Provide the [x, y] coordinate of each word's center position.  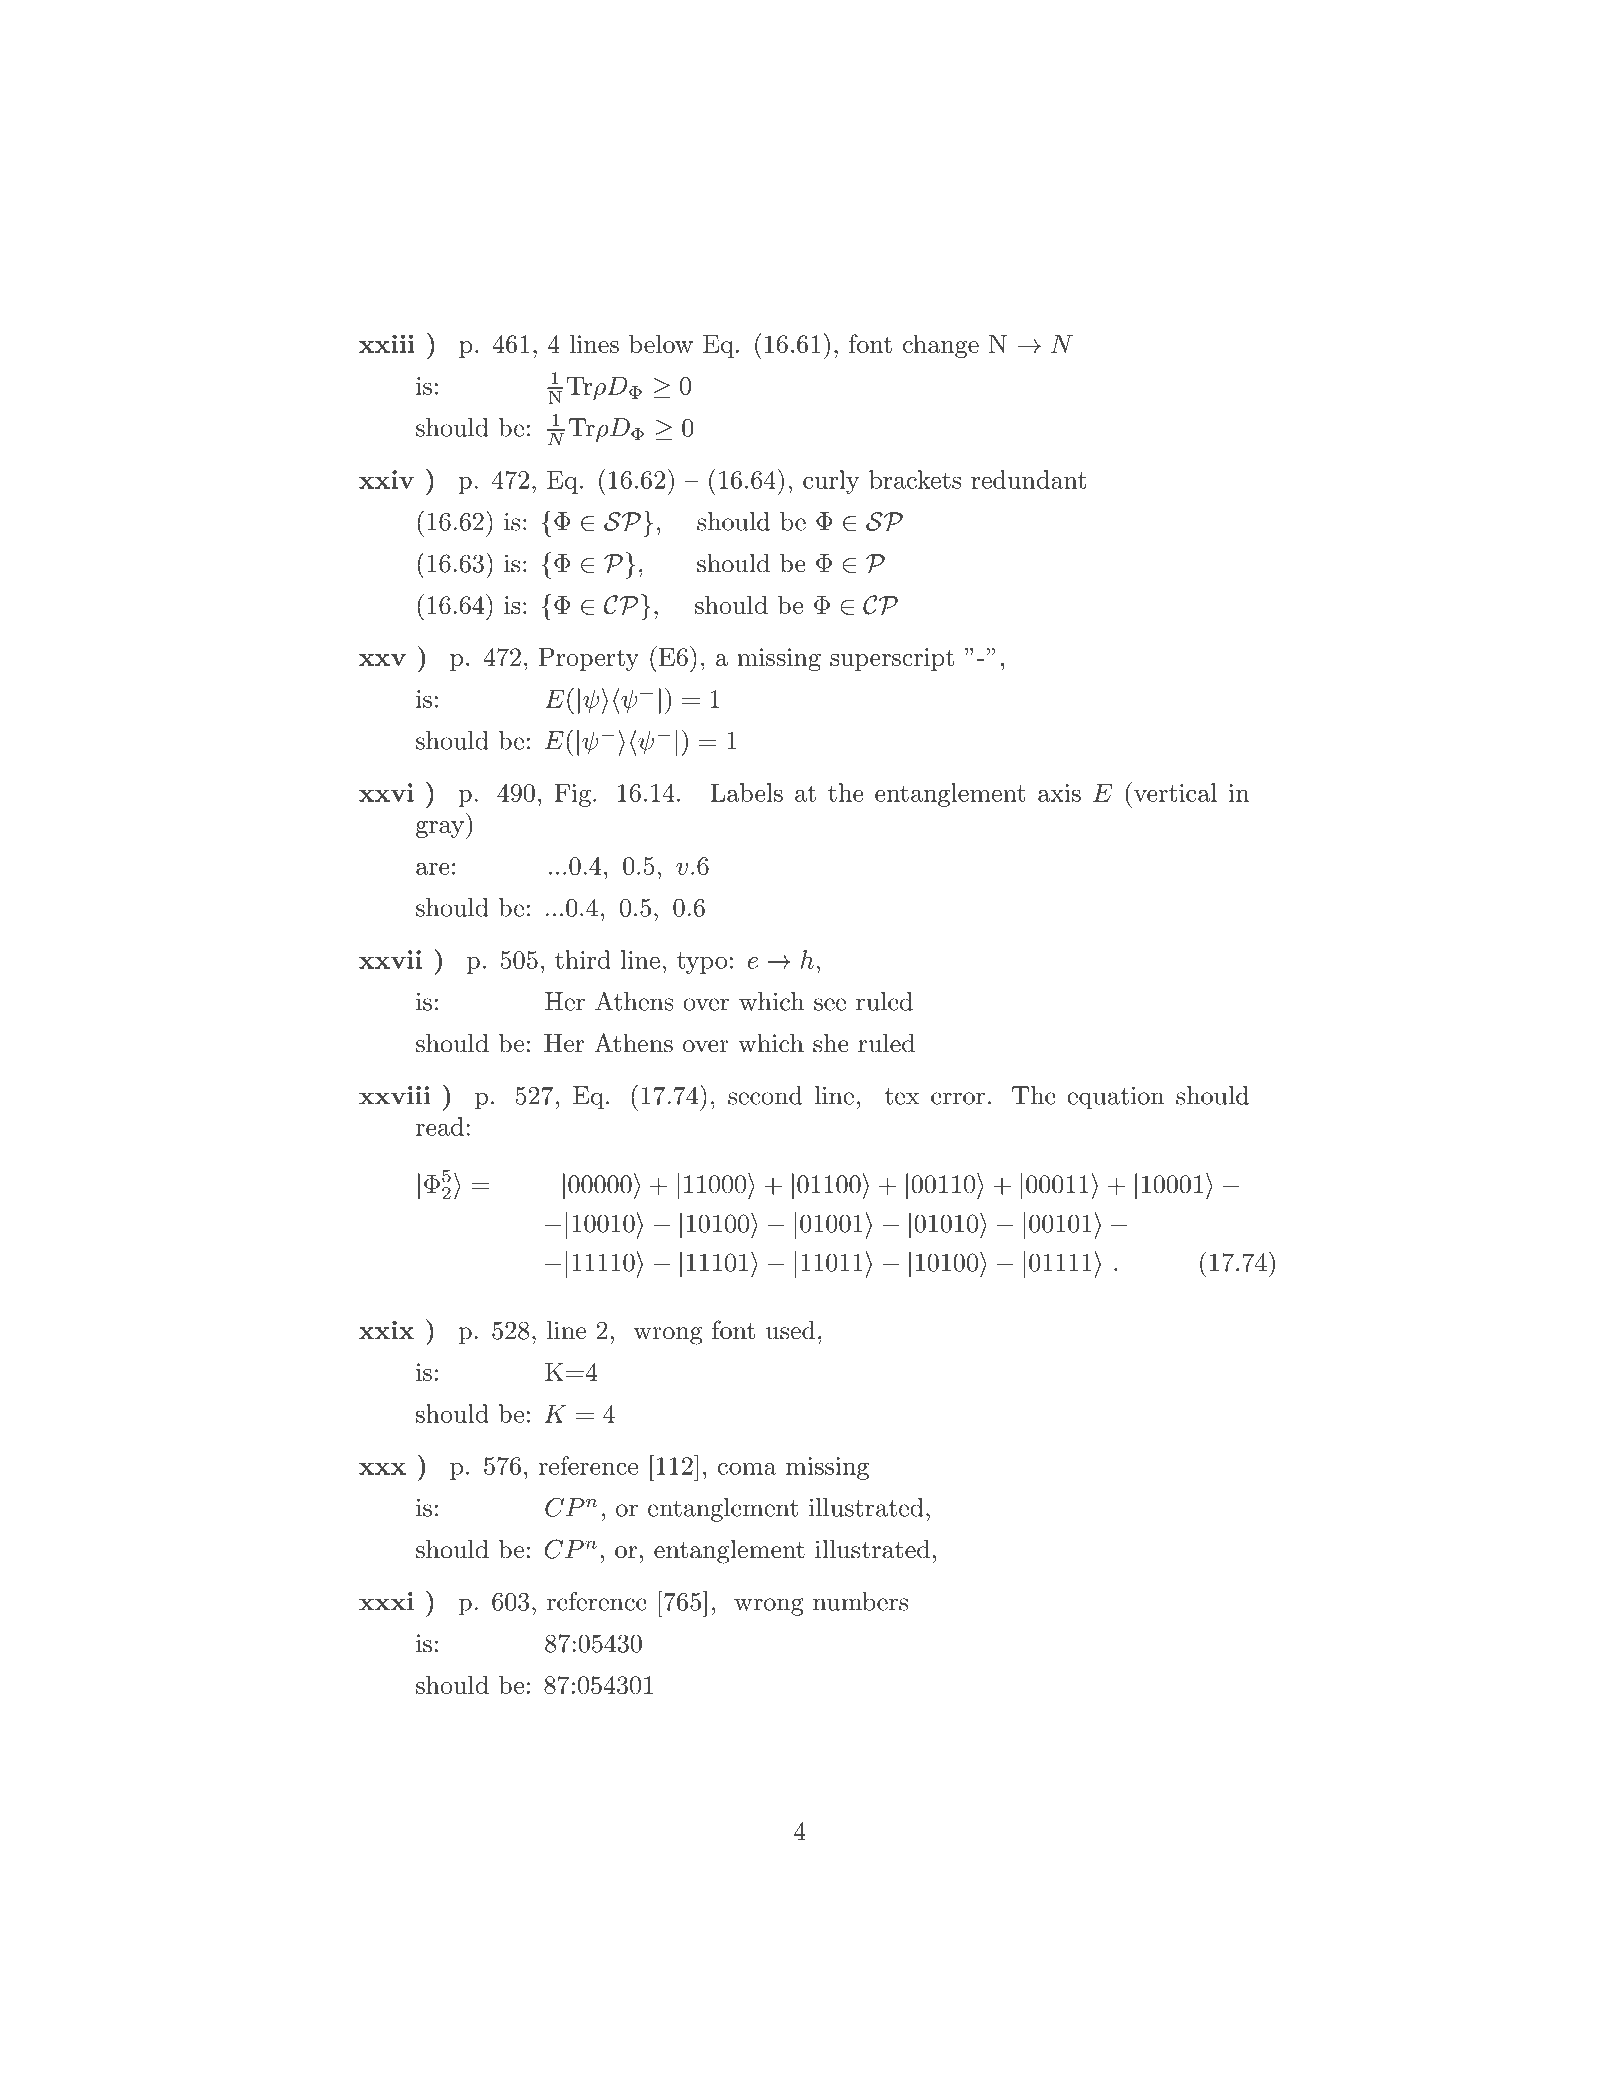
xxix [386, 1330]
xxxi [386, 1601]
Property [589, 659]
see [830, 1004]
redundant [1028, 479]
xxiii [387, 343]
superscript [892, 659]
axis [1059, 793]
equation [1115, 1098]
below [661, 343]
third [583, 959]
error [958, 1098]
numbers [860, 1601]
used [791, 1330]
